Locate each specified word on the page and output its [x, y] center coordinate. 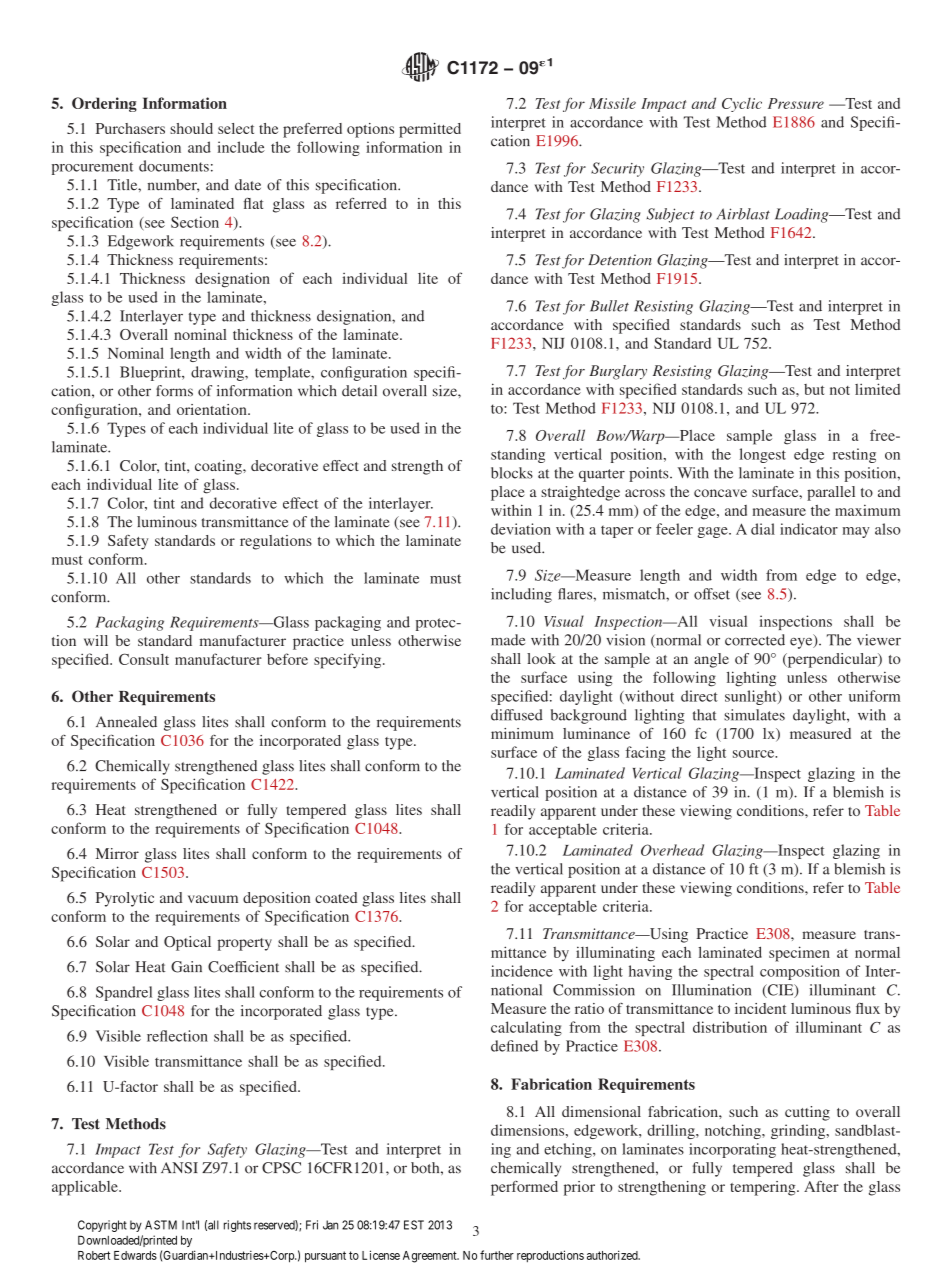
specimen [799, 954]
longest [762, 455]
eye [802, 642]
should [191, 128]
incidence [522, 971]
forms [174, 391]
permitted [430, 130]
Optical [187, 943]
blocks [512, 473]
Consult [144, 659]
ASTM [161, 1225]
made [508, 640]
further [497, 1255]
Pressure [796, 103]
